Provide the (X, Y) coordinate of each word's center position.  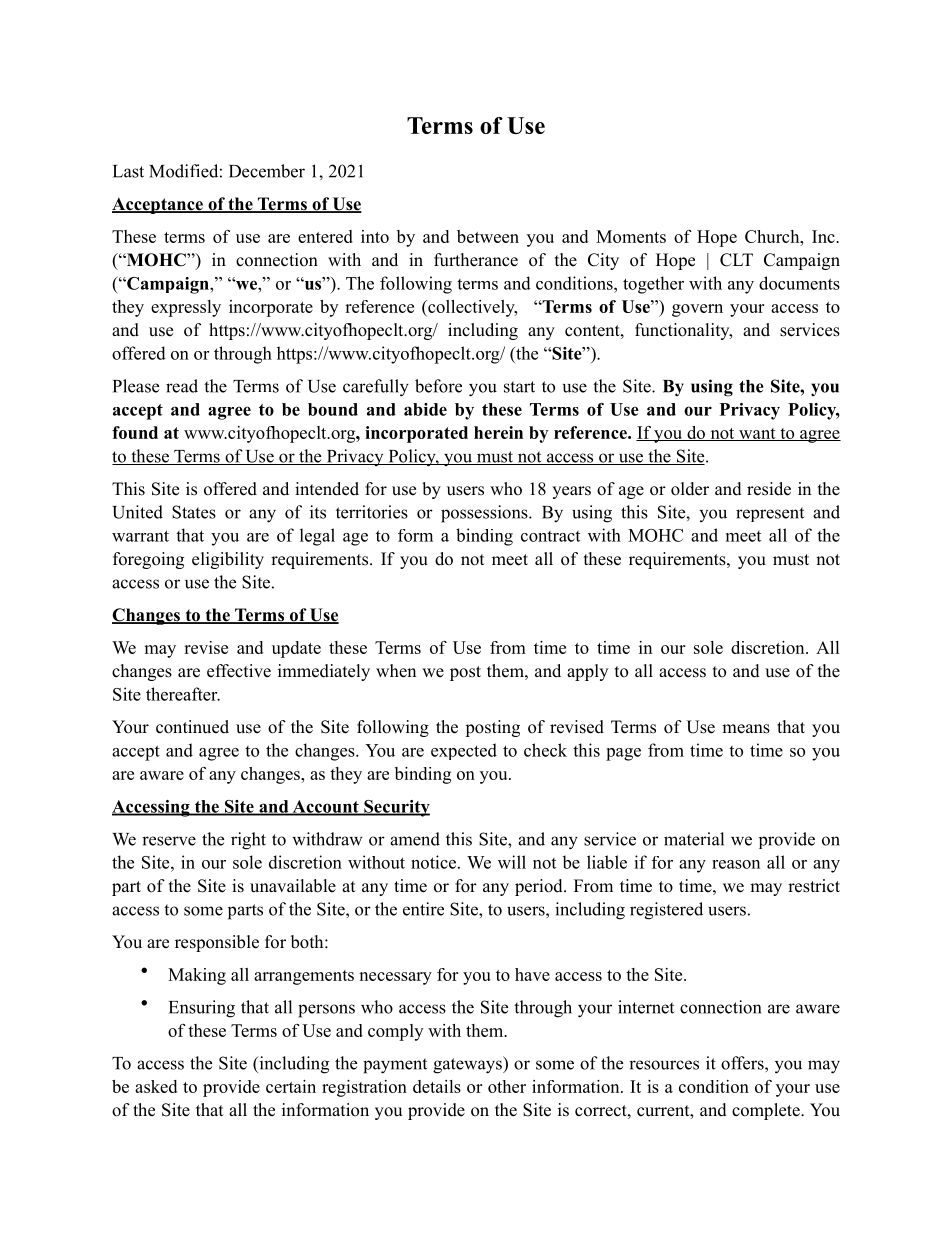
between (488, 236)
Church (773, 236)
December (267, 171)
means (746, 729)
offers (743, 1063)
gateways (468, 1065)
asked (156, 1086)
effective (239, 671)
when (396, 671)
